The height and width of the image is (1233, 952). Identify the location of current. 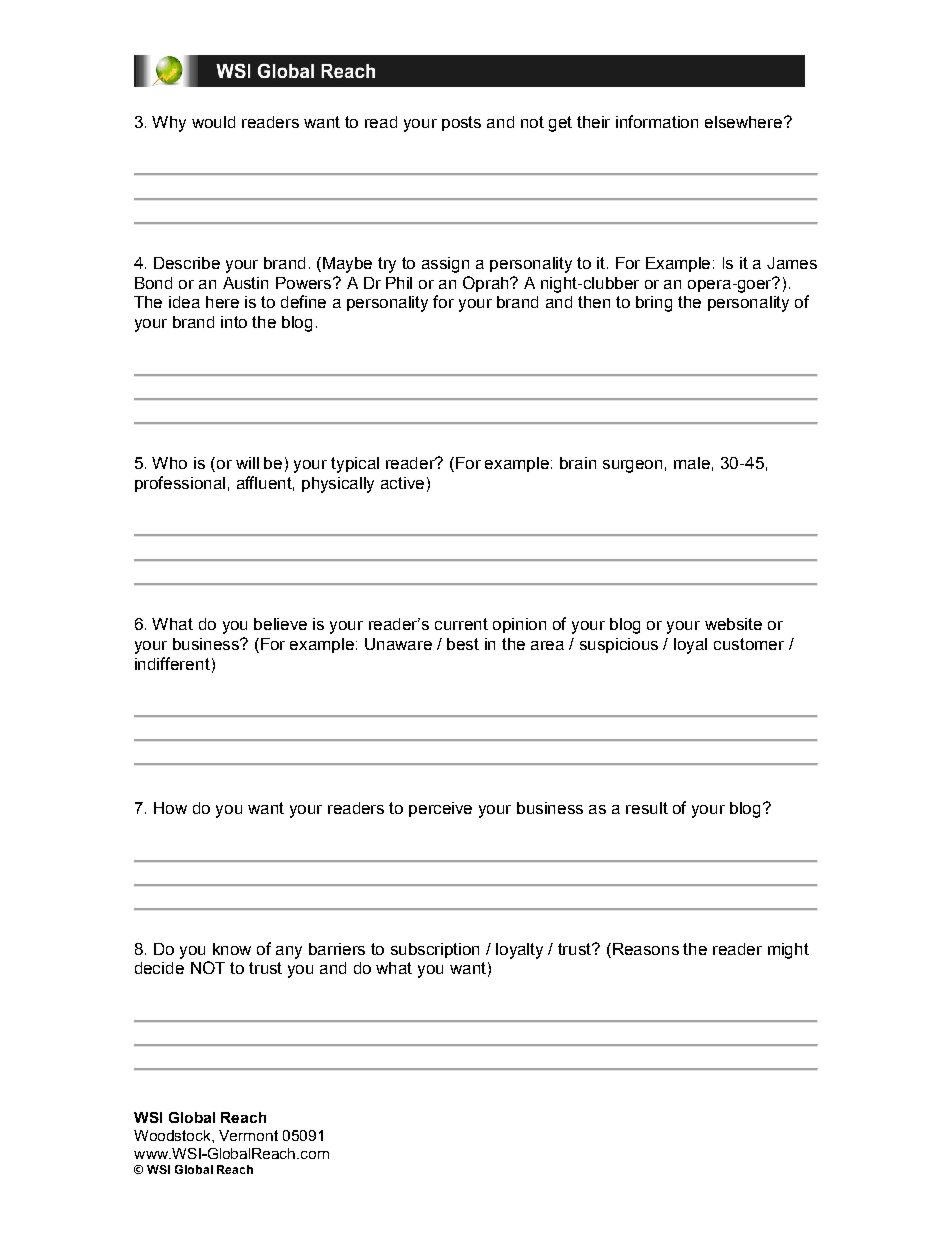
(461, 624).
